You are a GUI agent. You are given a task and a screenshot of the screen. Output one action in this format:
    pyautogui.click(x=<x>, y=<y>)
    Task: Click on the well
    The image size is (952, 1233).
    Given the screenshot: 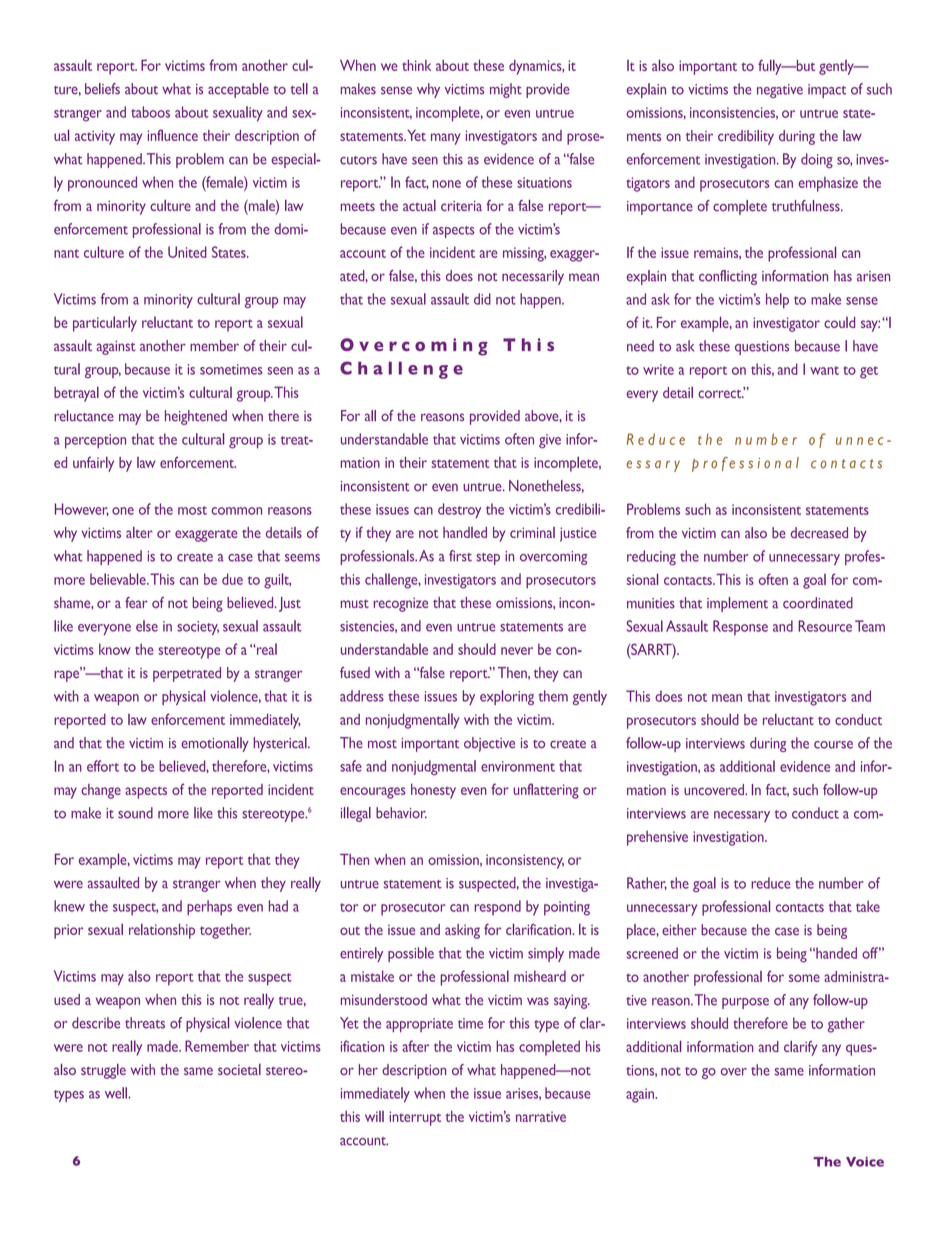 What is the action you would take?
    pyautogui.click(x=117, y=1093)
